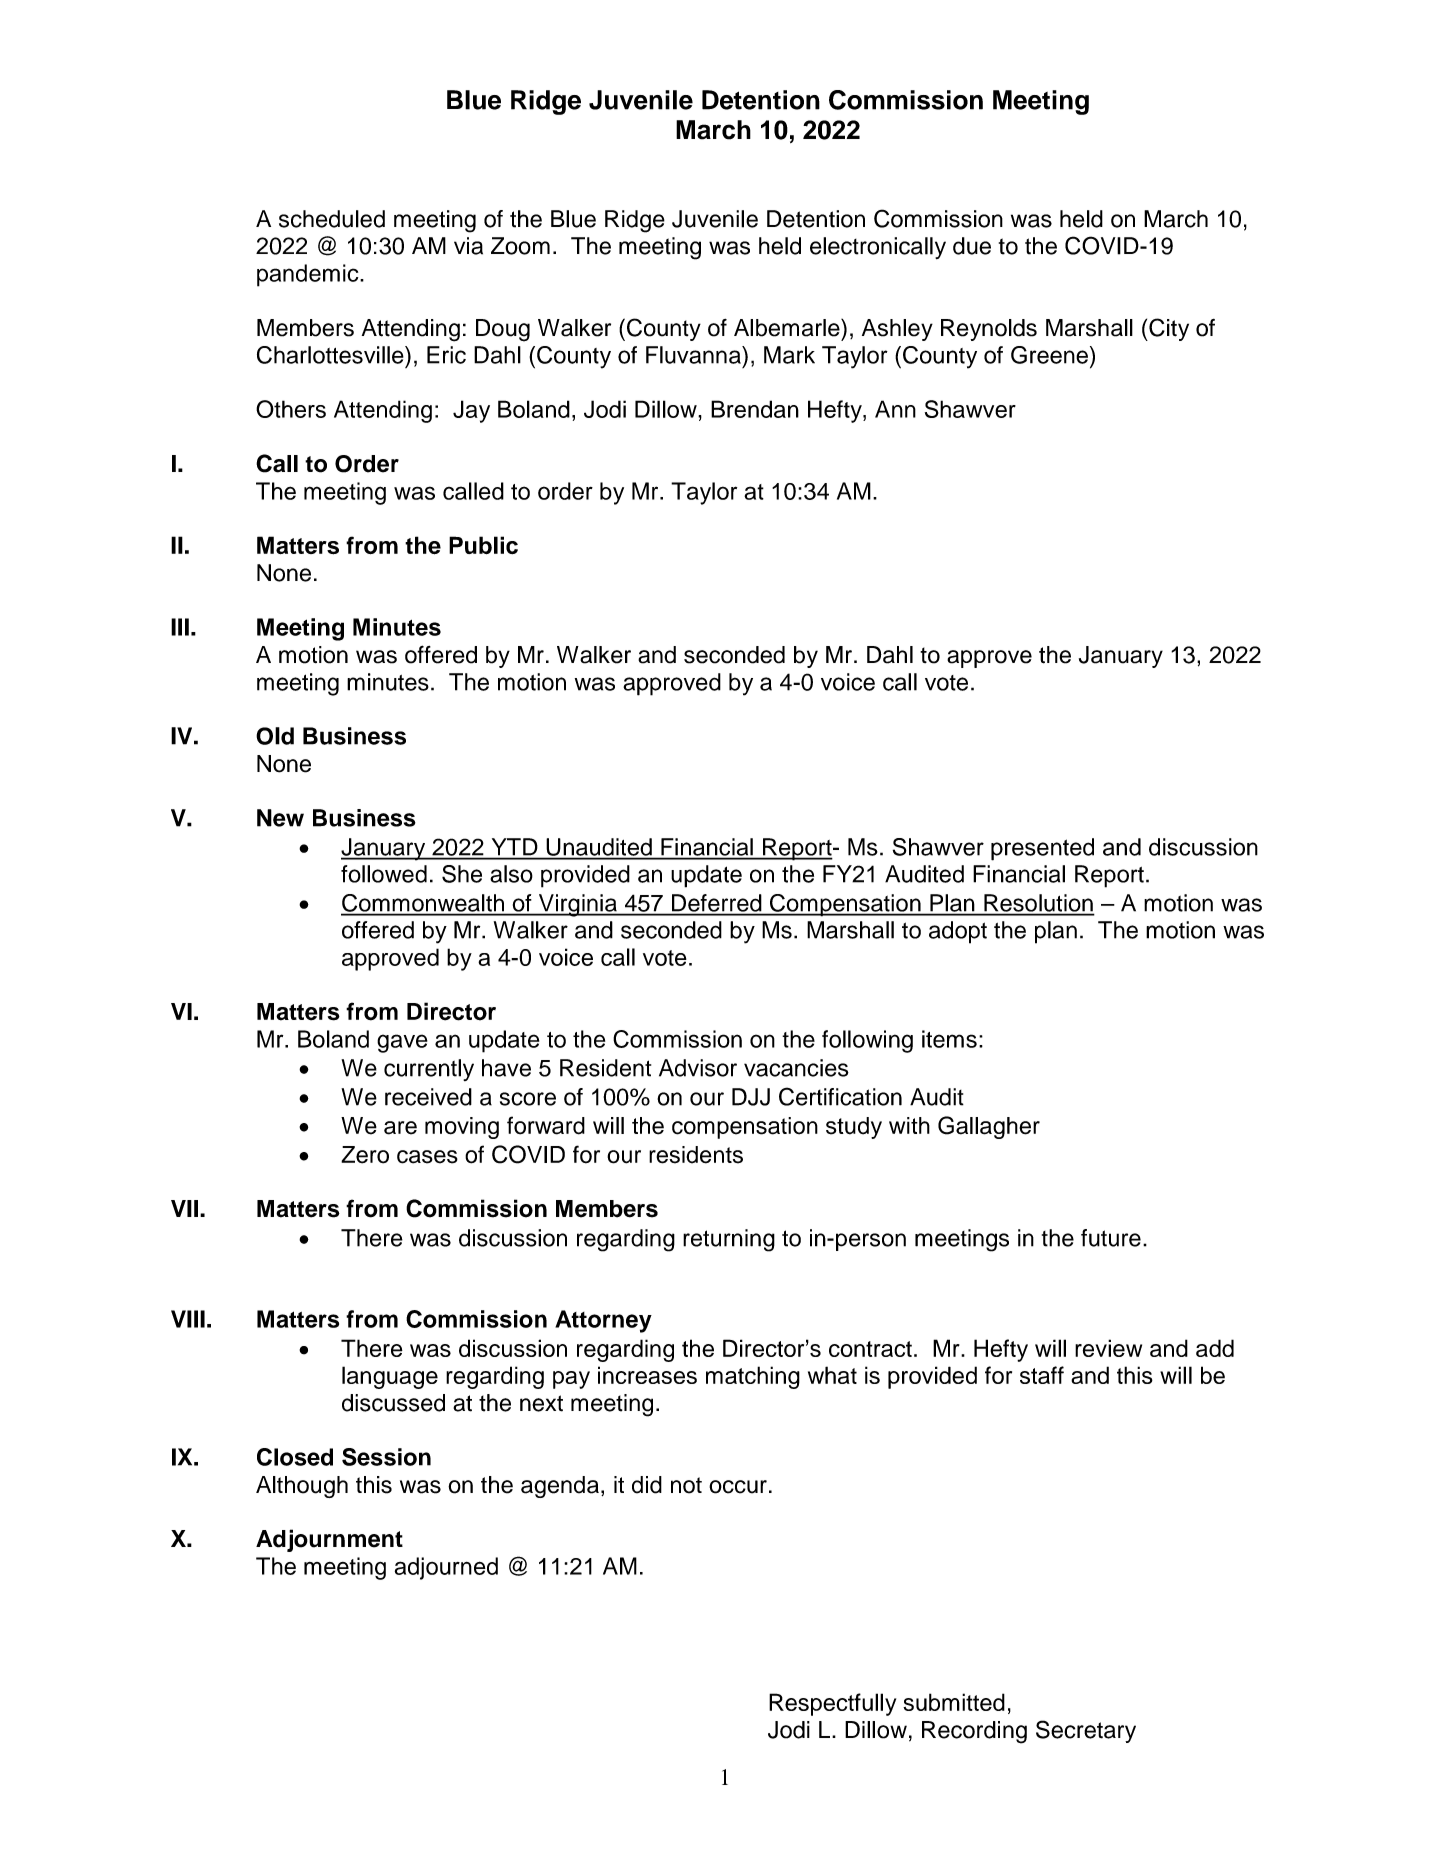  I want to click on Secretary, so click(1086, 1731).
